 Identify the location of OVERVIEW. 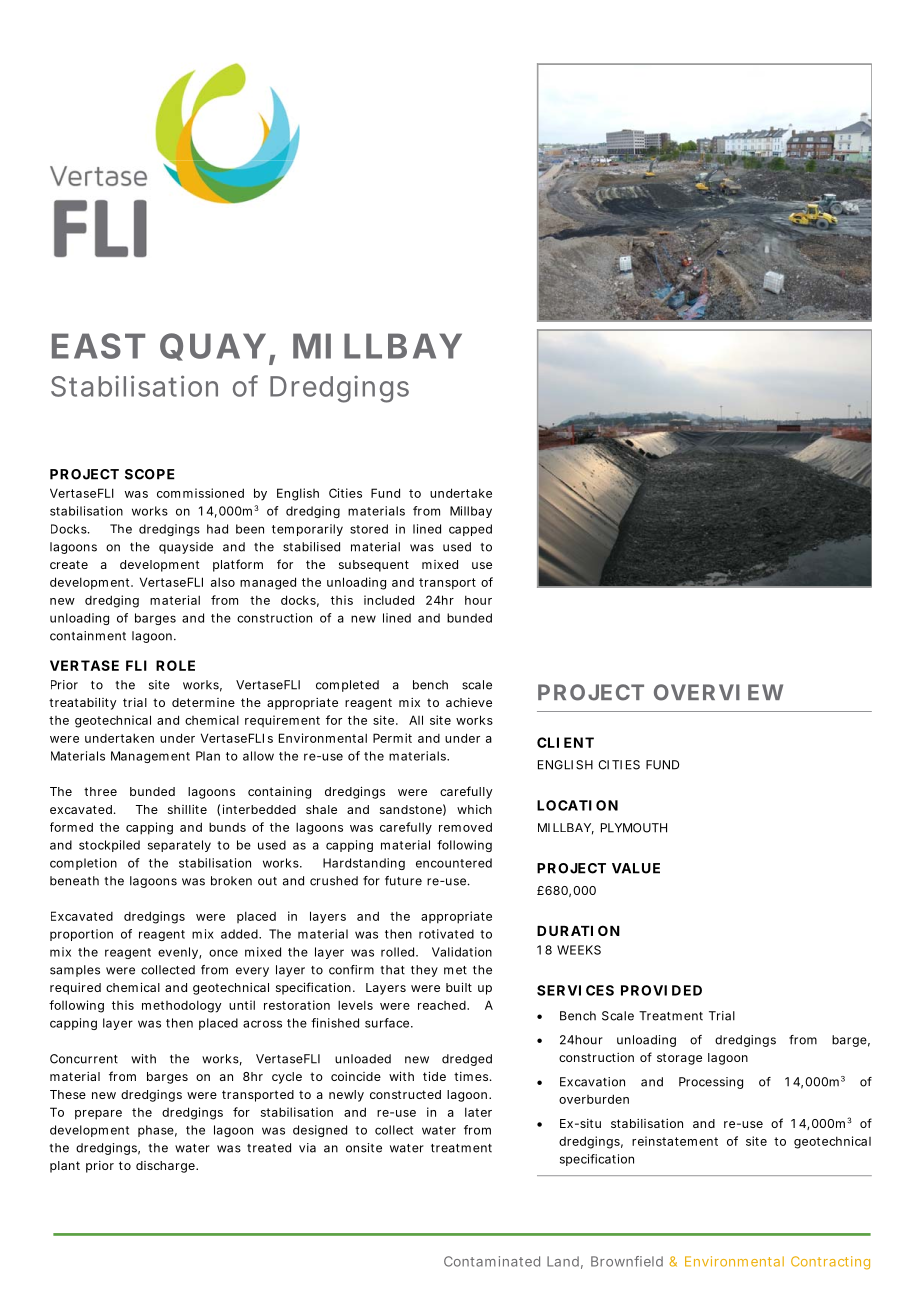
(718, 692).
